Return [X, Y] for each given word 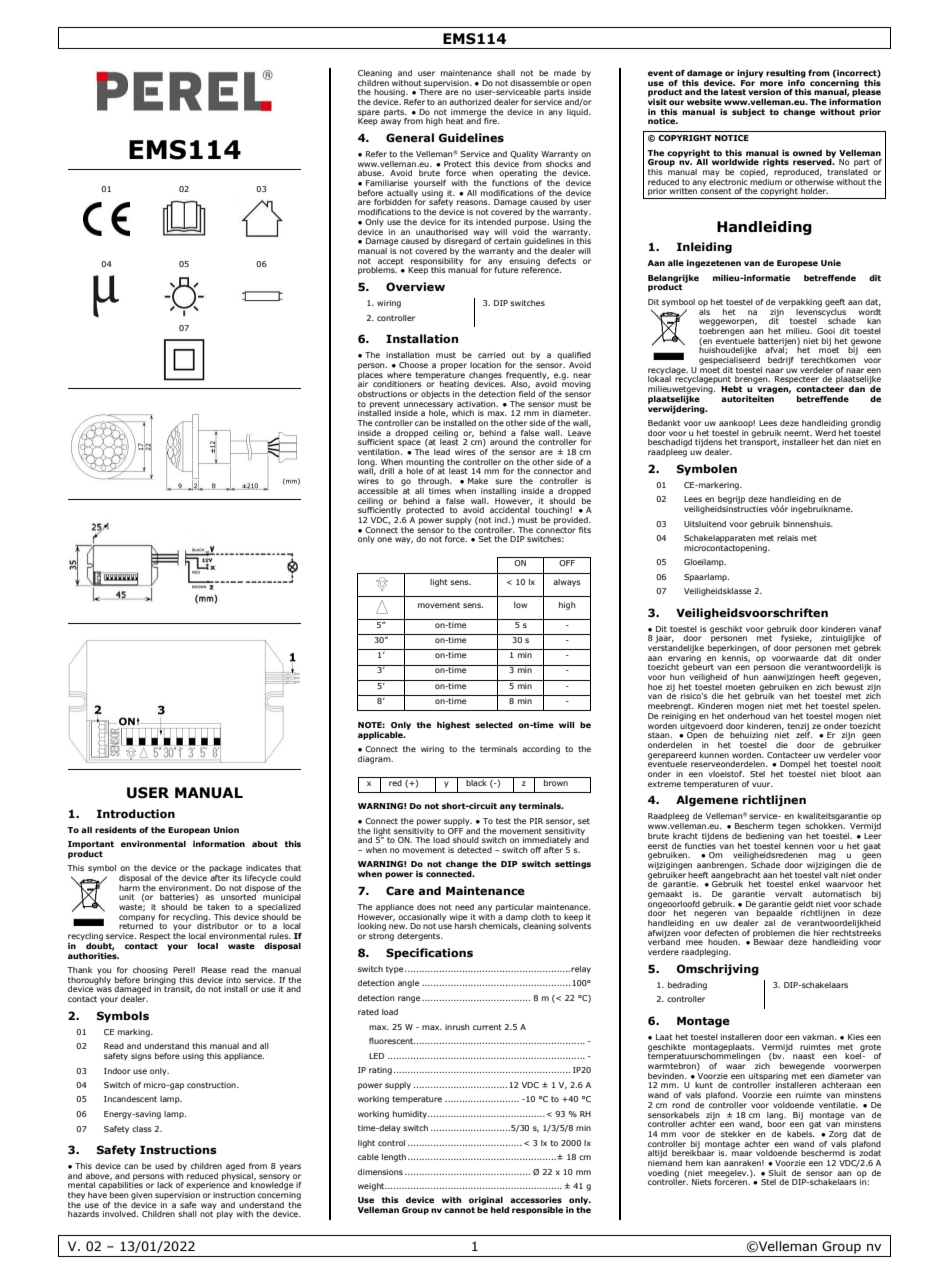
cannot [459, 1210]
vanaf [870, 629]
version [764, 92]
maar [742, 1153]
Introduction [136, 813]
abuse [371, 173]
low [520, 605]
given [141, 1196]
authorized [470, 102]
